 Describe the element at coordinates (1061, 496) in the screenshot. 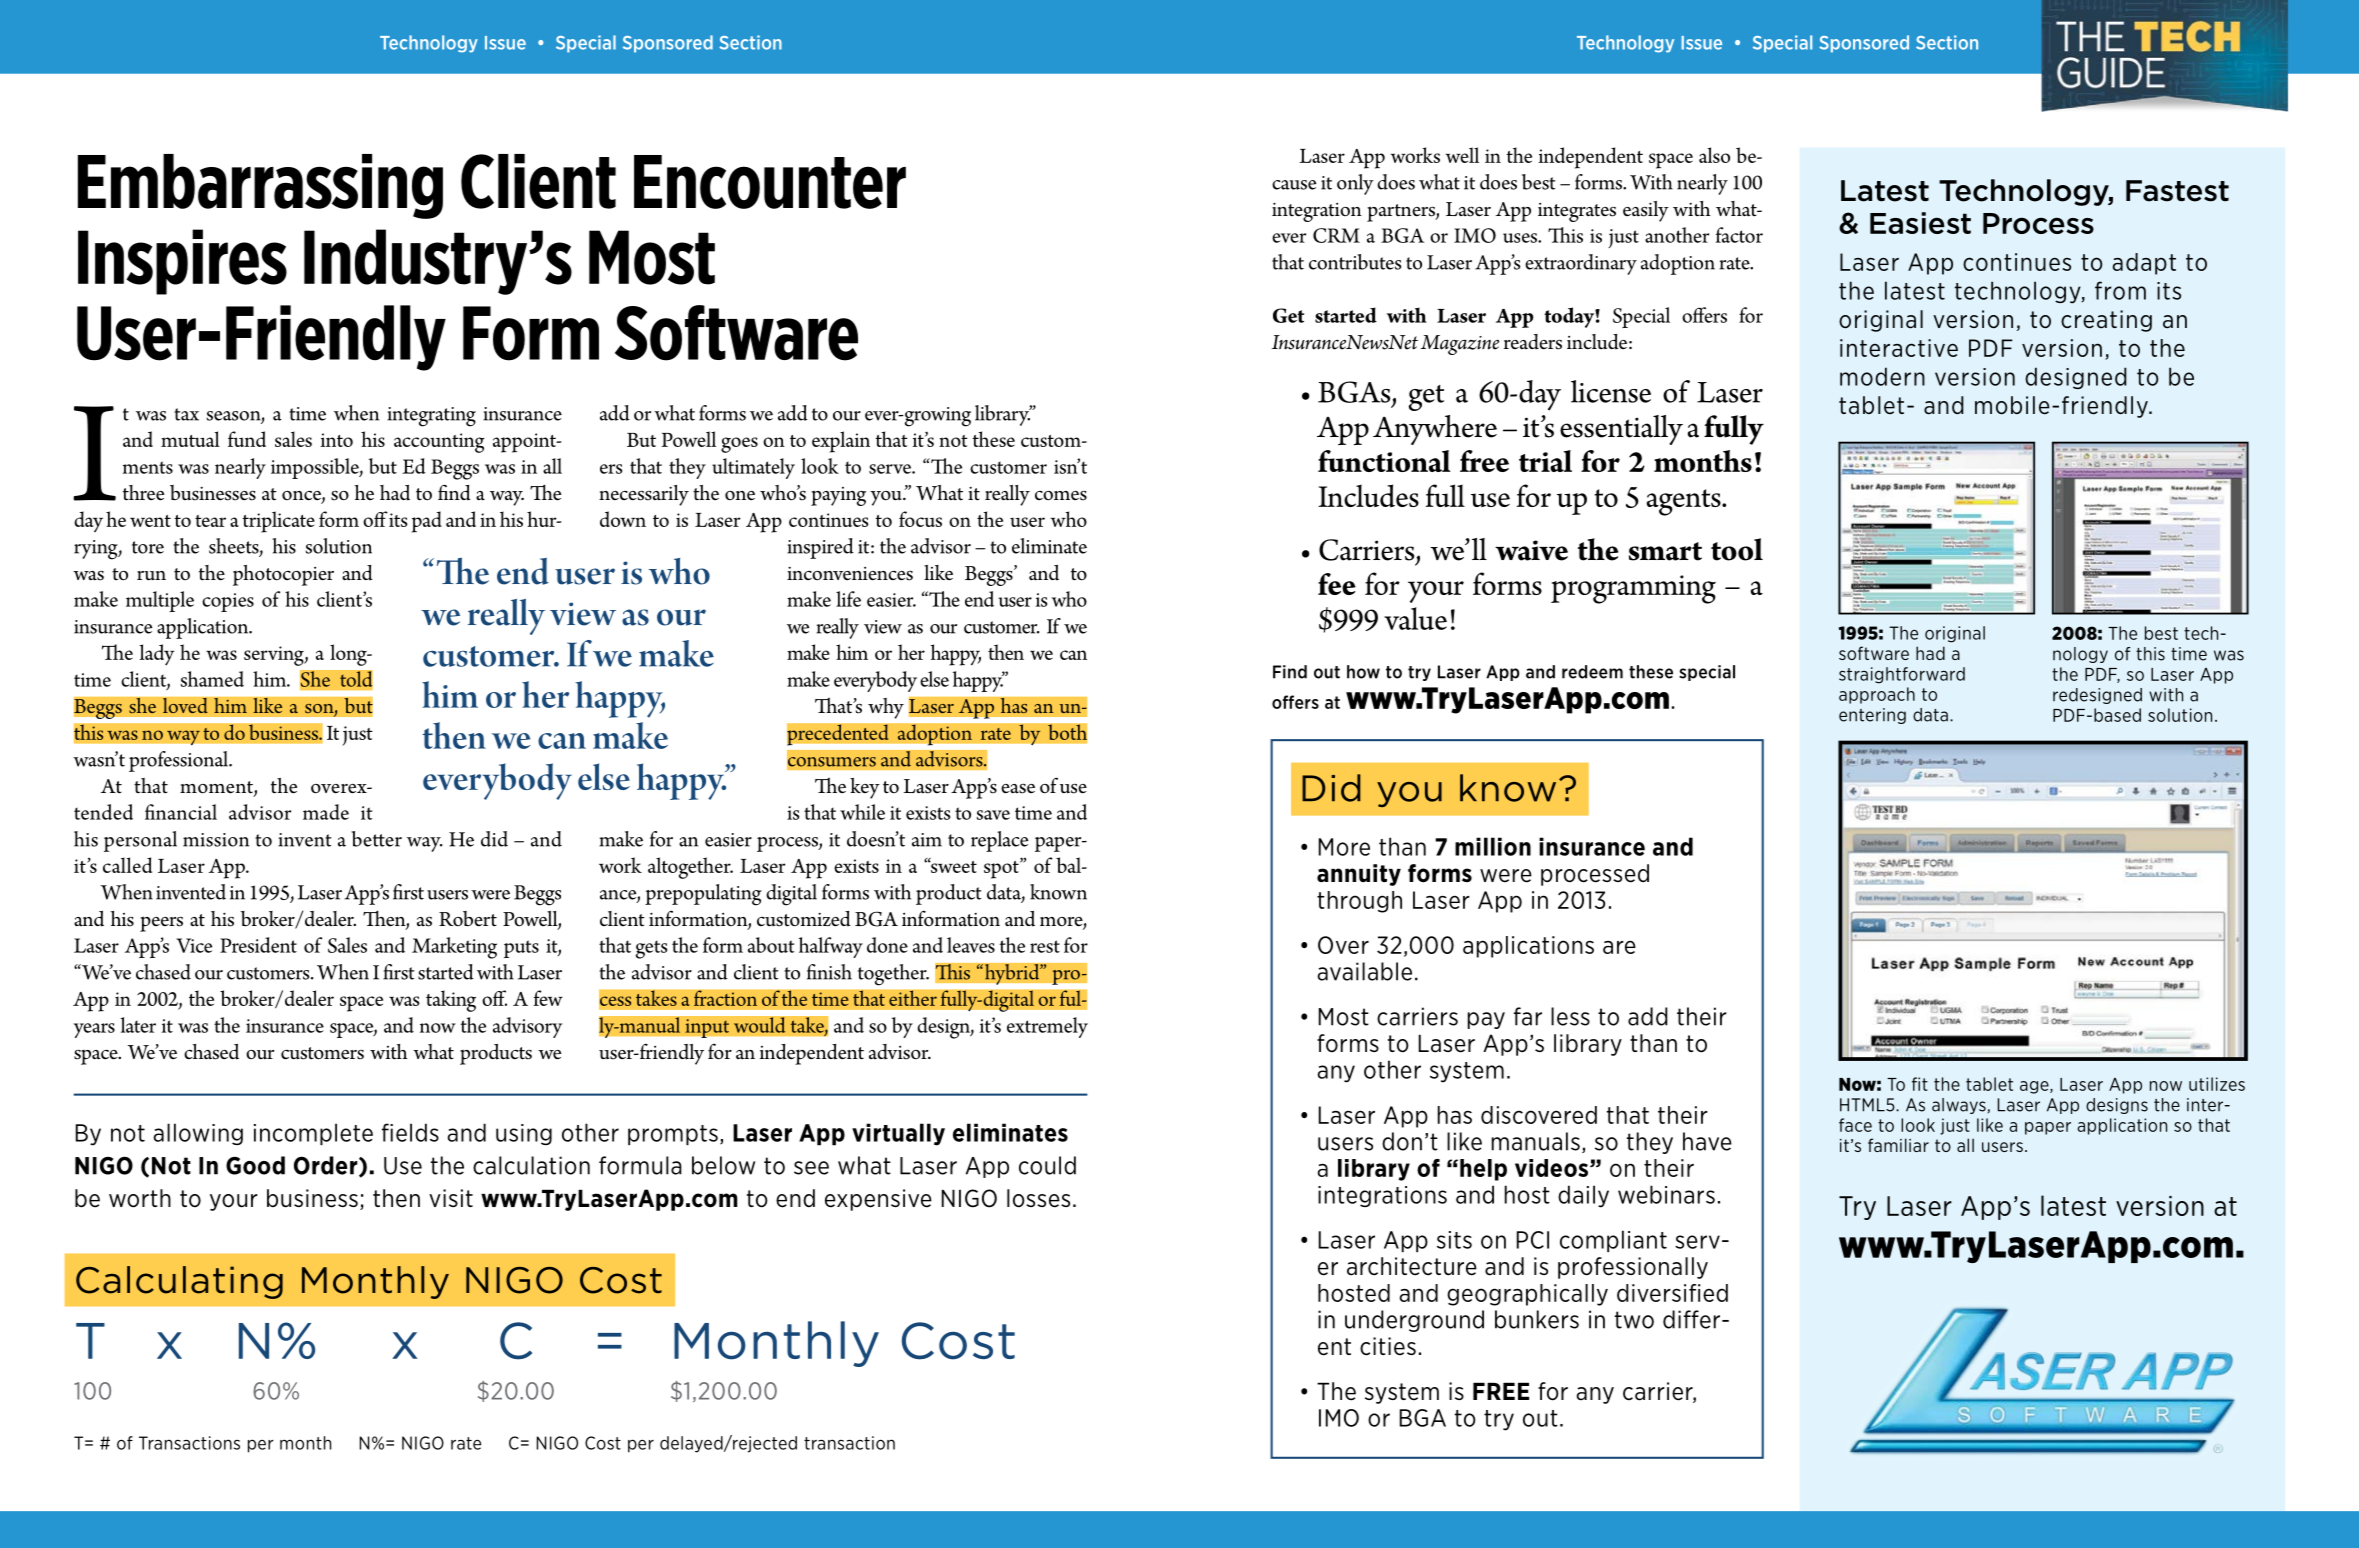

I see `comes` at that location.
